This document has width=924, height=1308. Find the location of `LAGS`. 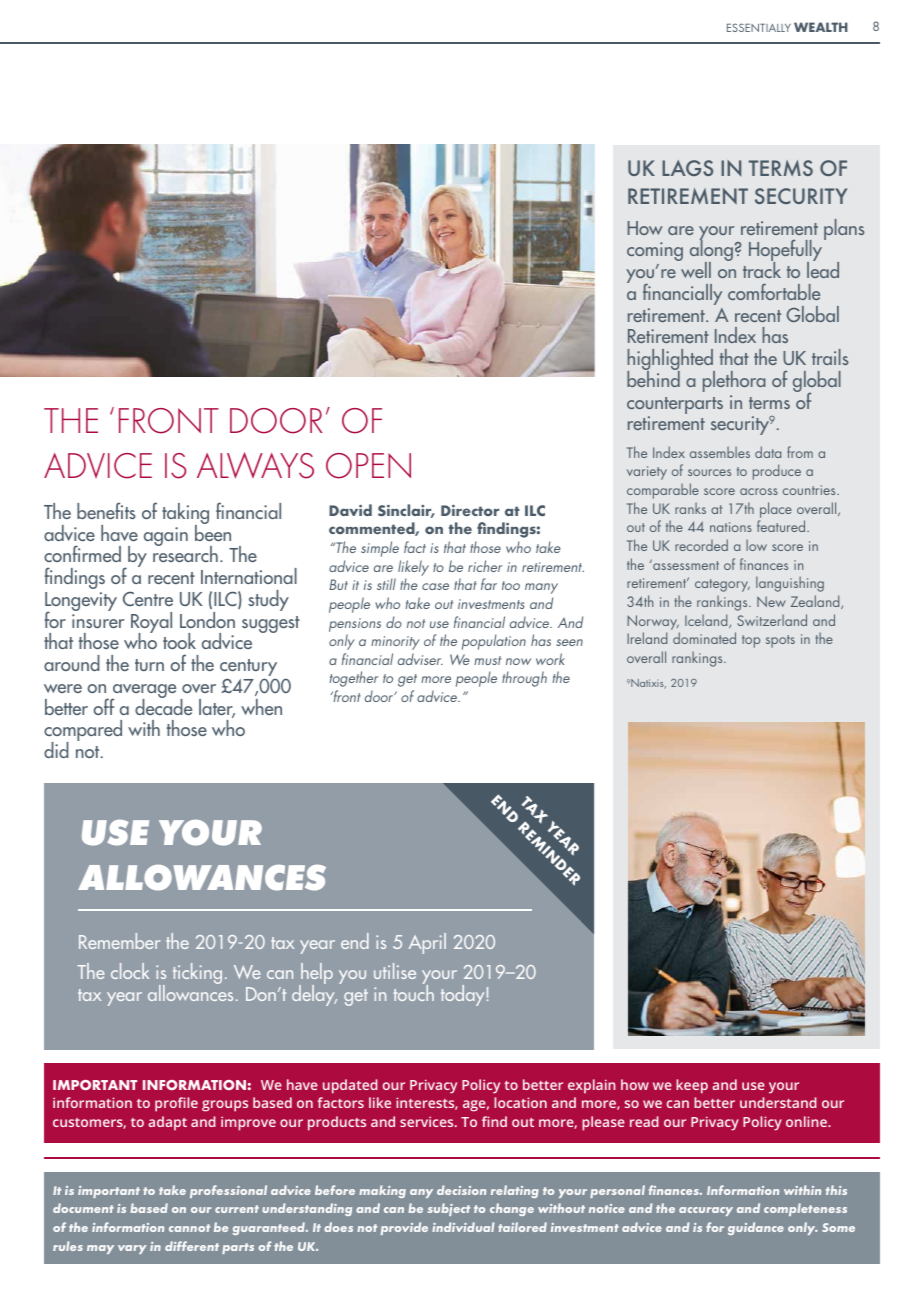

LAGS is located at coordinates (687, 168).
